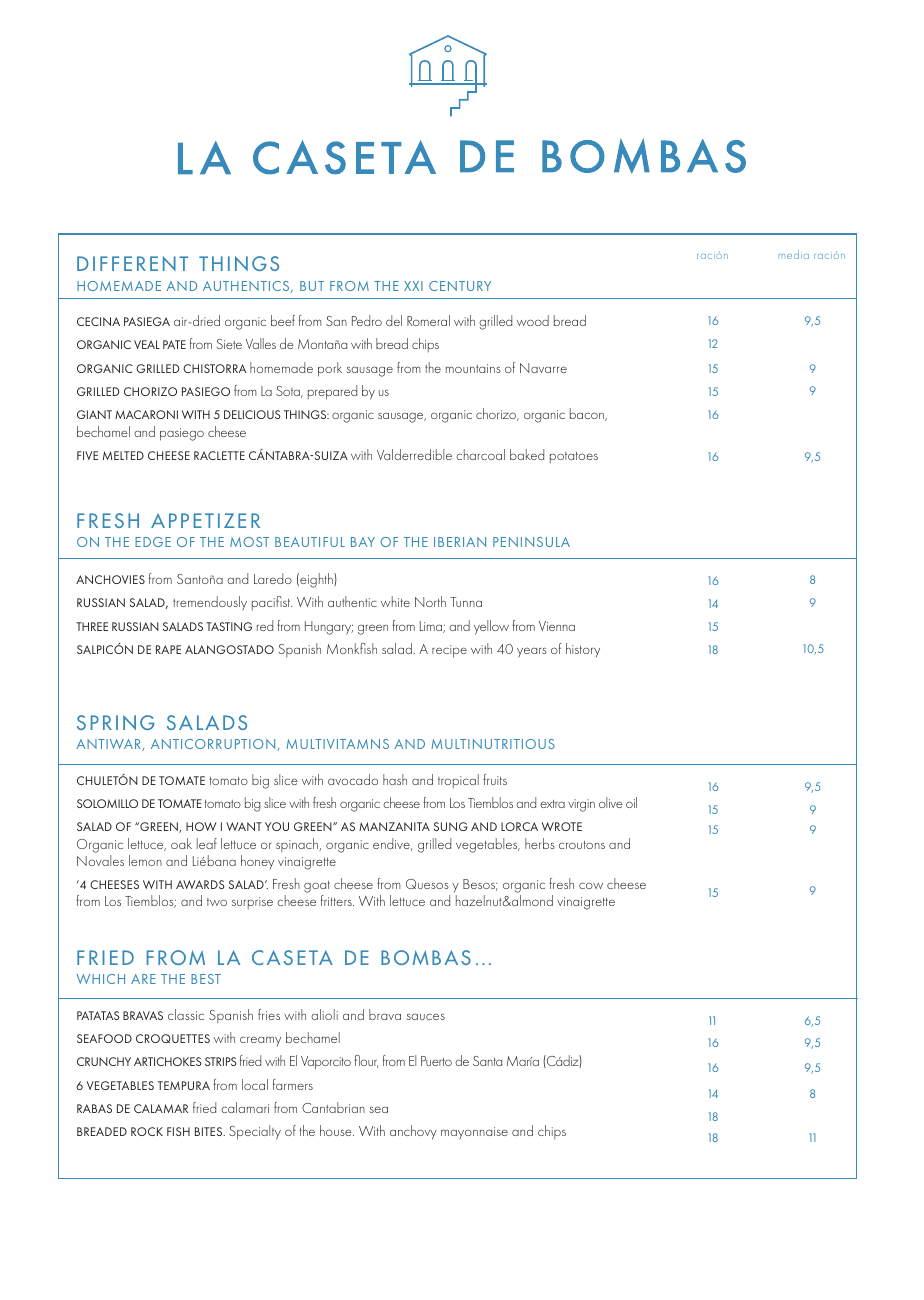  I want to click on PENINSULA, so click(531, 542).
